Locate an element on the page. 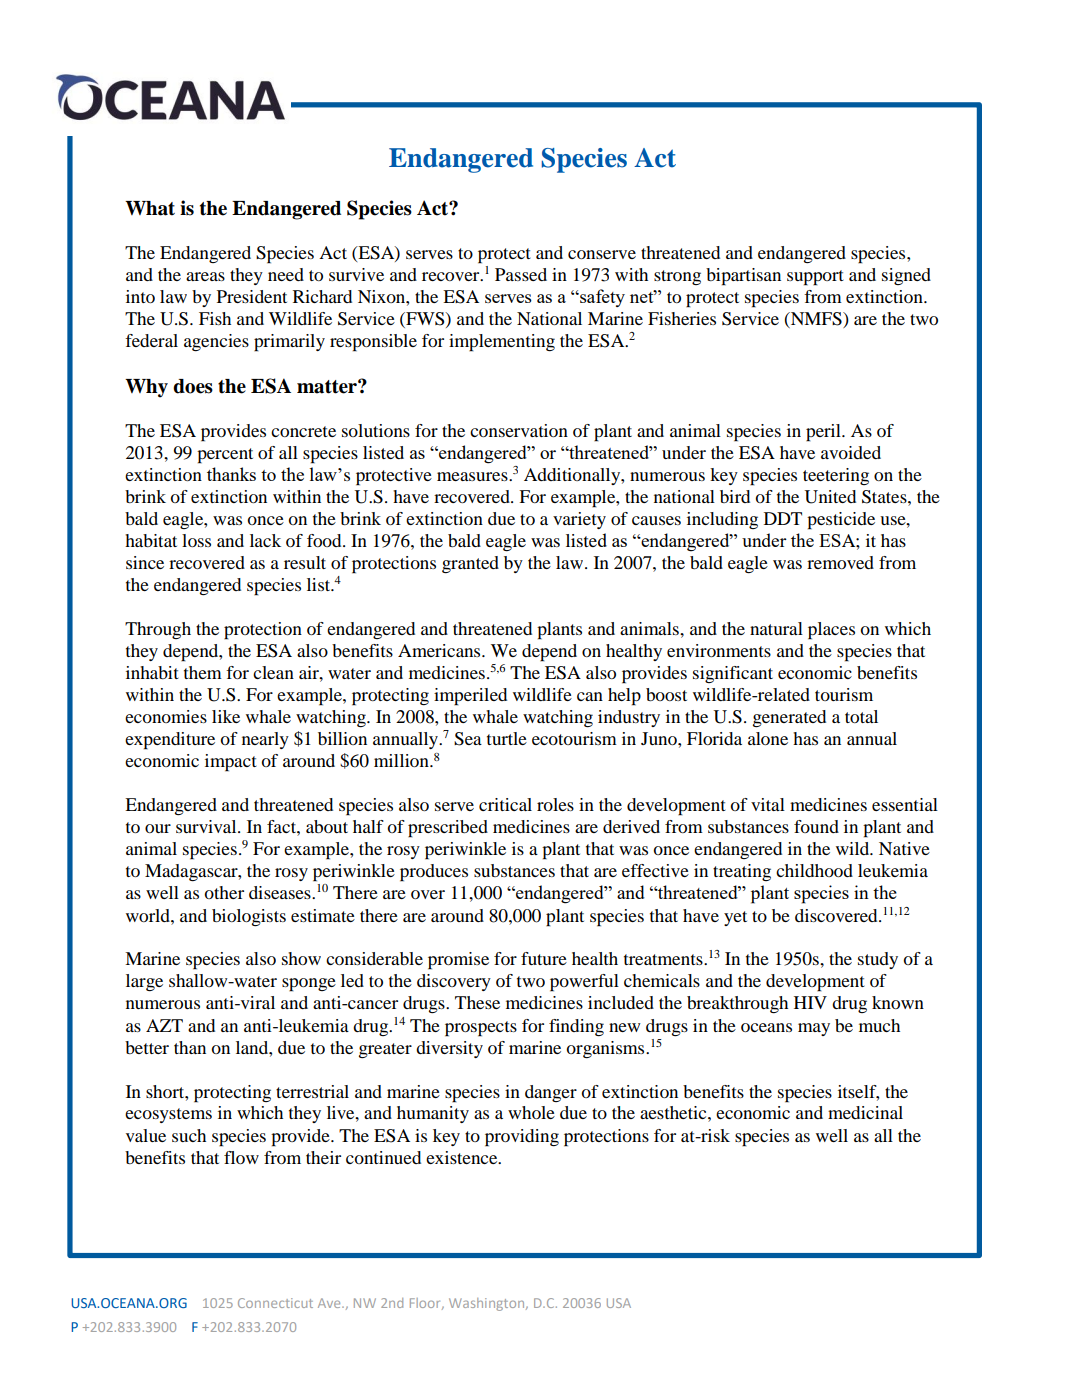  existence is located at coordinates (463, 1157).
